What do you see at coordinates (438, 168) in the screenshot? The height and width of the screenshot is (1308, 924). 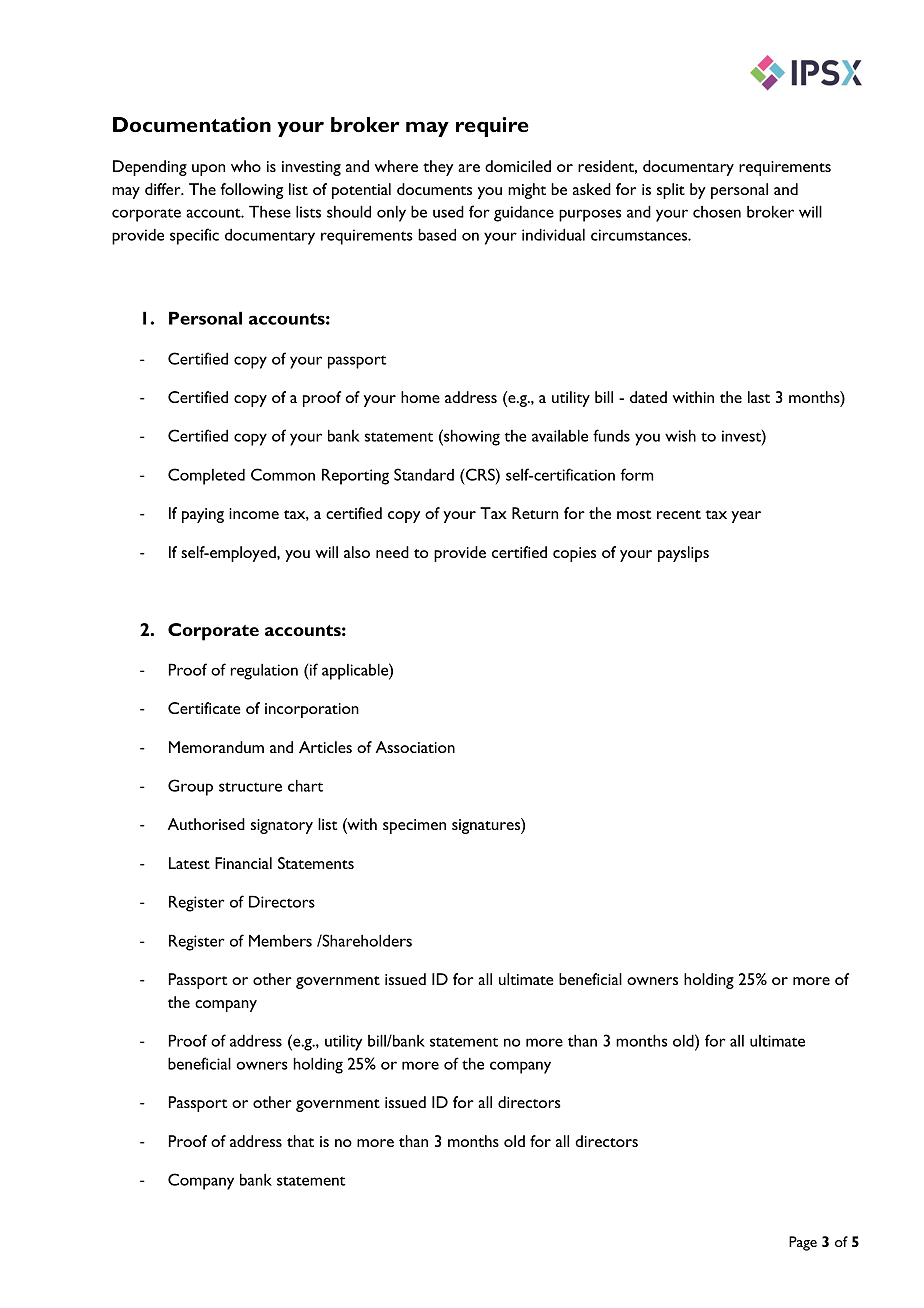 I see `they` at bounding box center [438, 168].
